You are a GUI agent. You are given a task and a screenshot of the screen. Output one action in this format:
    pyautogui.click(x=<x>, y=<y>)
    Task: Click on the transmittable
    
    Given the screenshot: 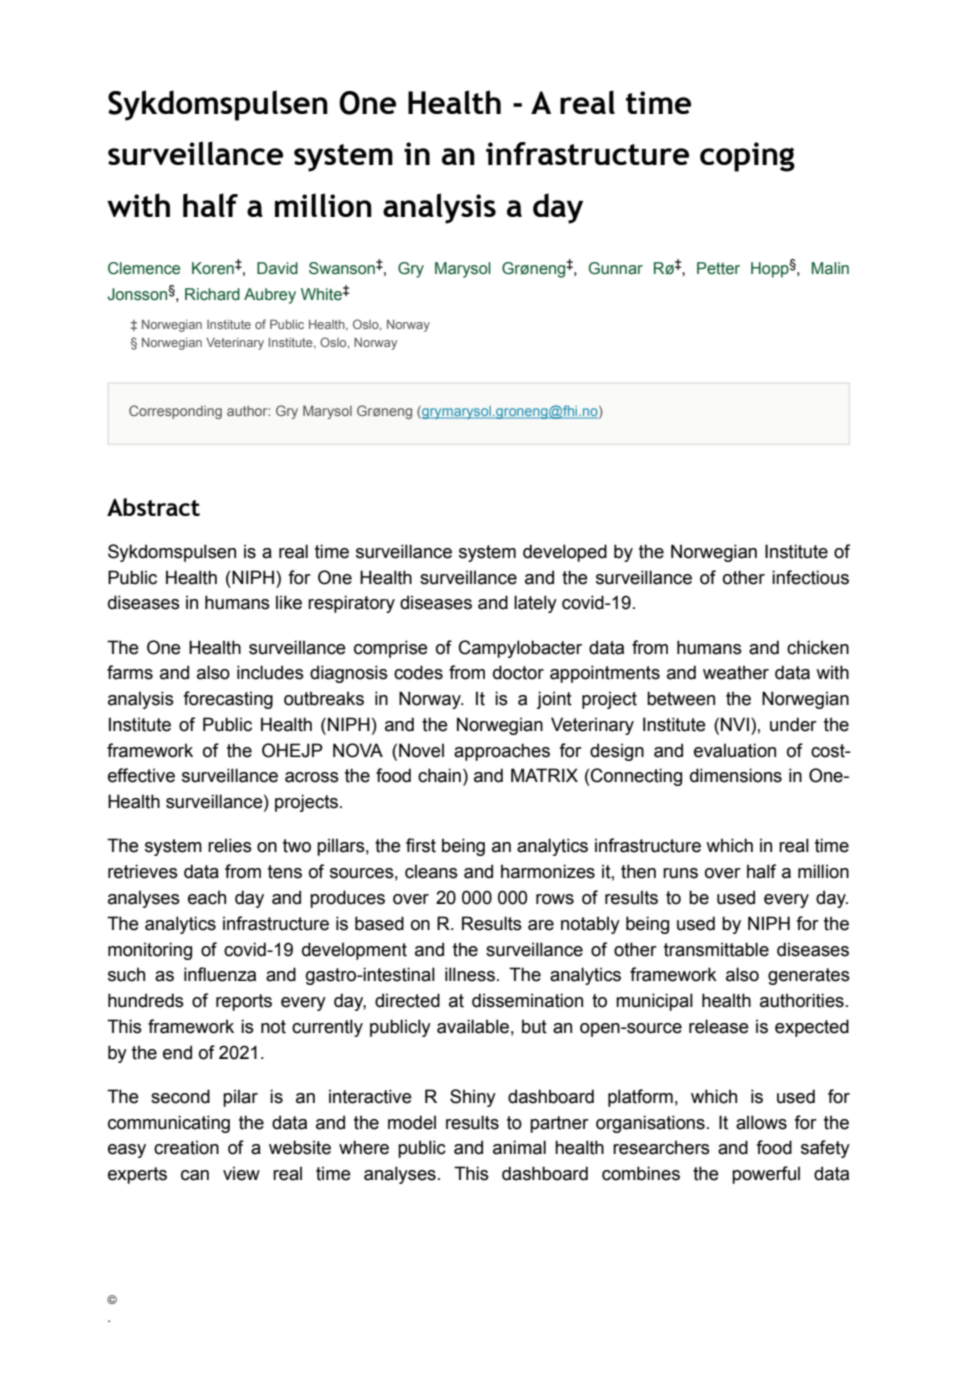 What is the action you would take?
    pyautogui.click(x=716, y=949)
